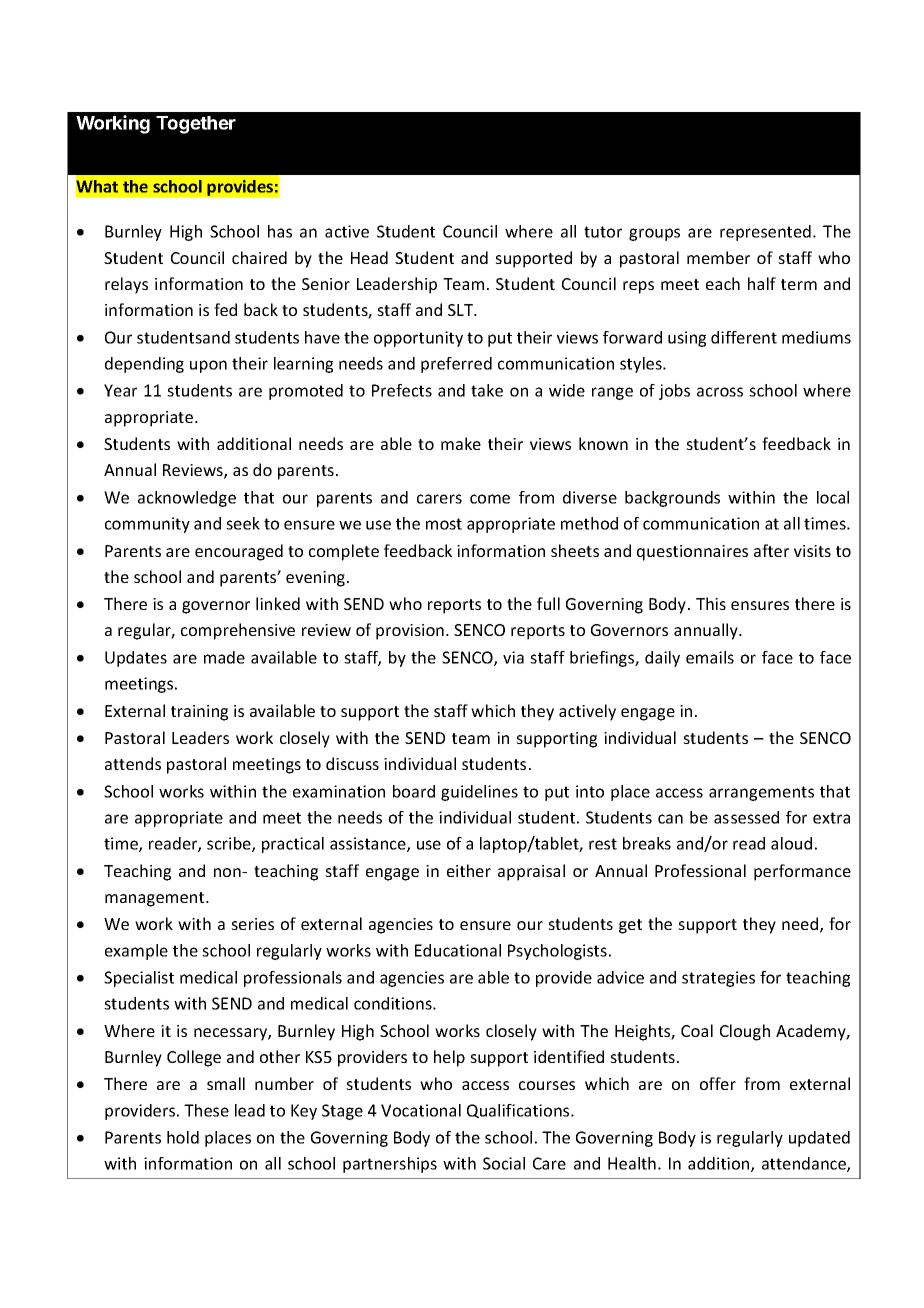 This screenshot has height=1308, width=924. Describe the element at coordinates (196, 125) in the screenshot. I see `Together` at that location.
